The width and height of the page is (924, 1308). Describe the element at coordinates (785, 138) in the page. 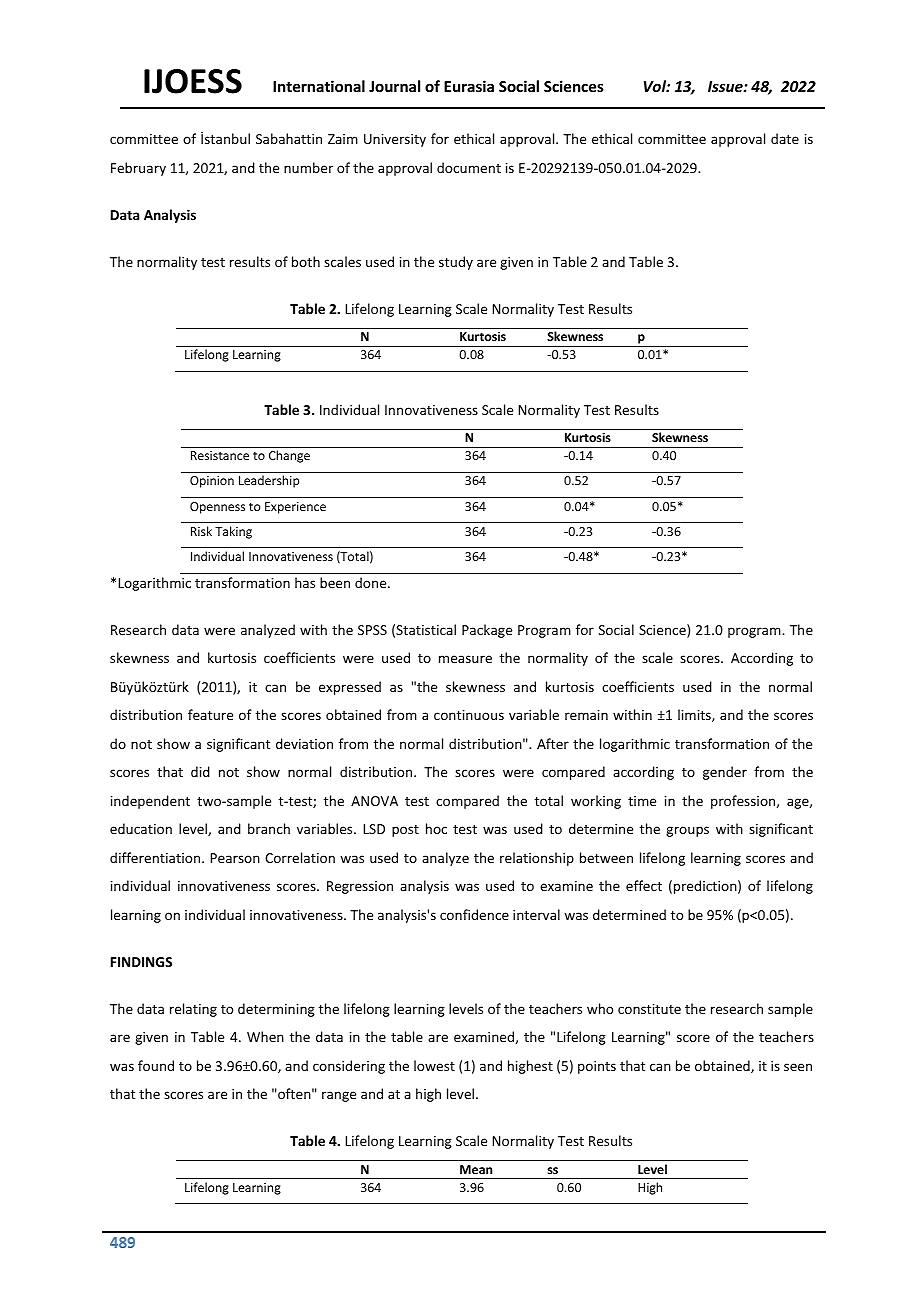

I see `date` at that location.
